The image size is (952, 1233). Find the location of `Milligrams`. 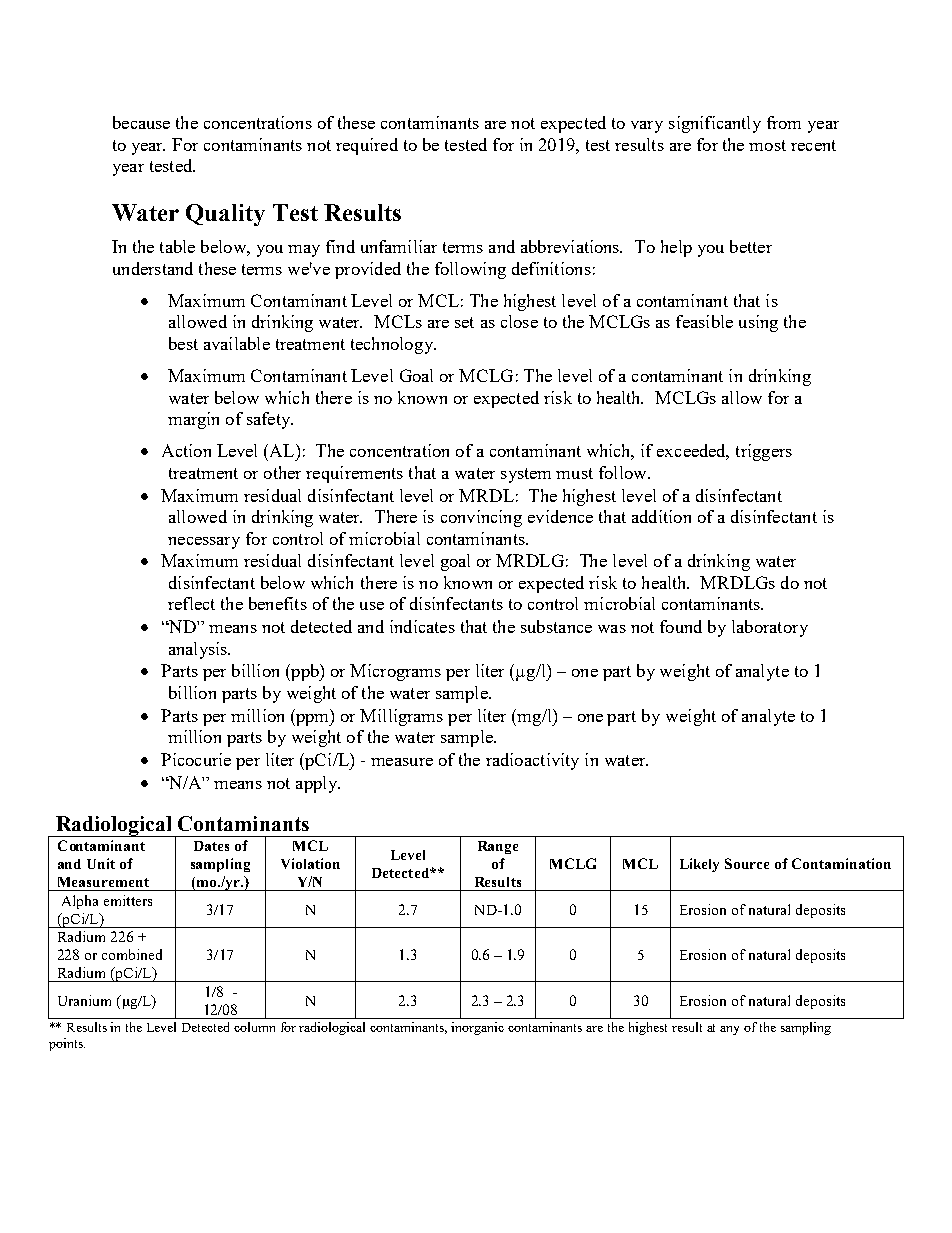

Milligrams is located at coordinates (401, 717).
